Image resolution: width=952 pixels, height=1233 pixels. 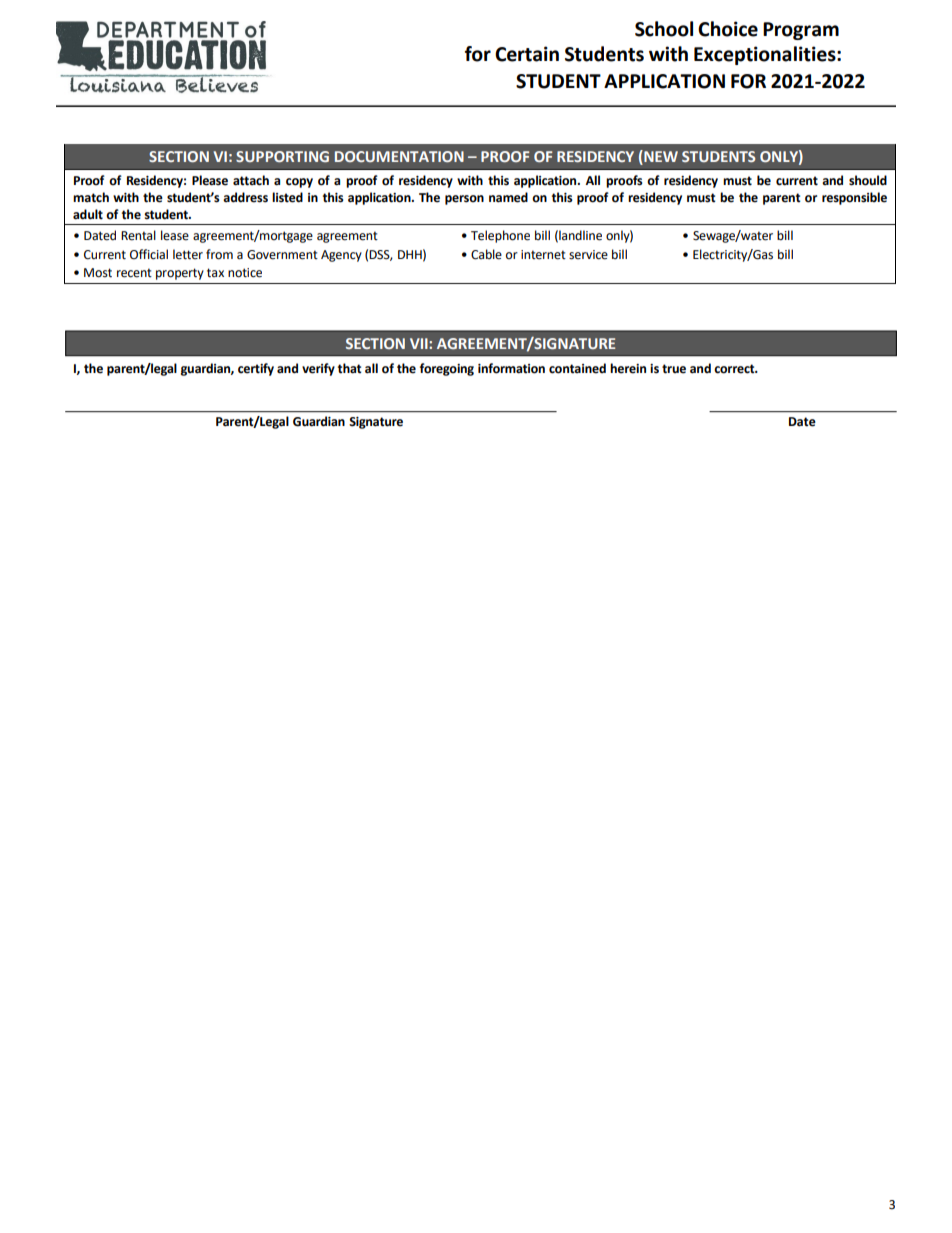 I want to click on certify, so click(x=256, y=369).
